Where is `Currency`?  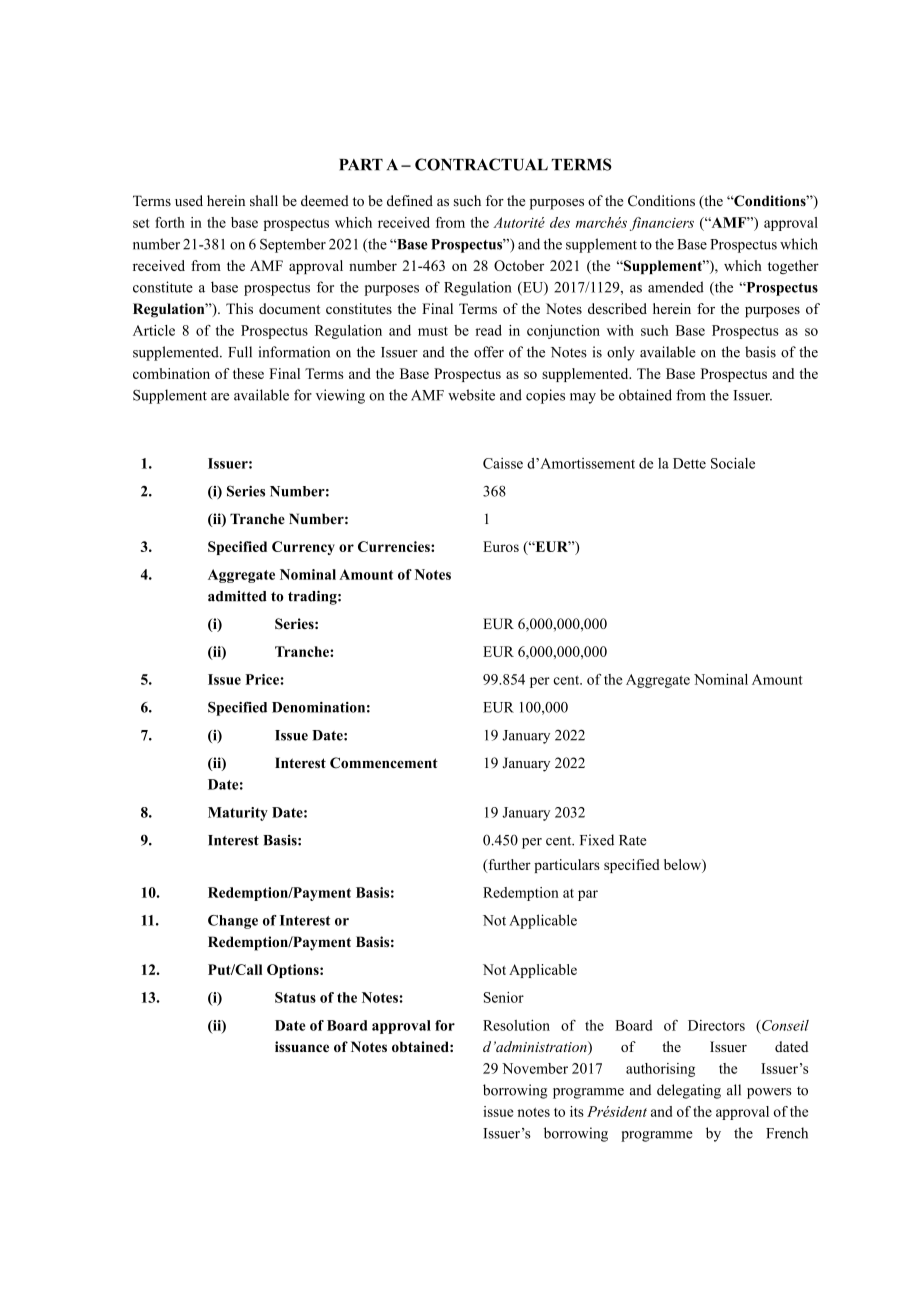 Currency is located at coordinates (303, 548).
